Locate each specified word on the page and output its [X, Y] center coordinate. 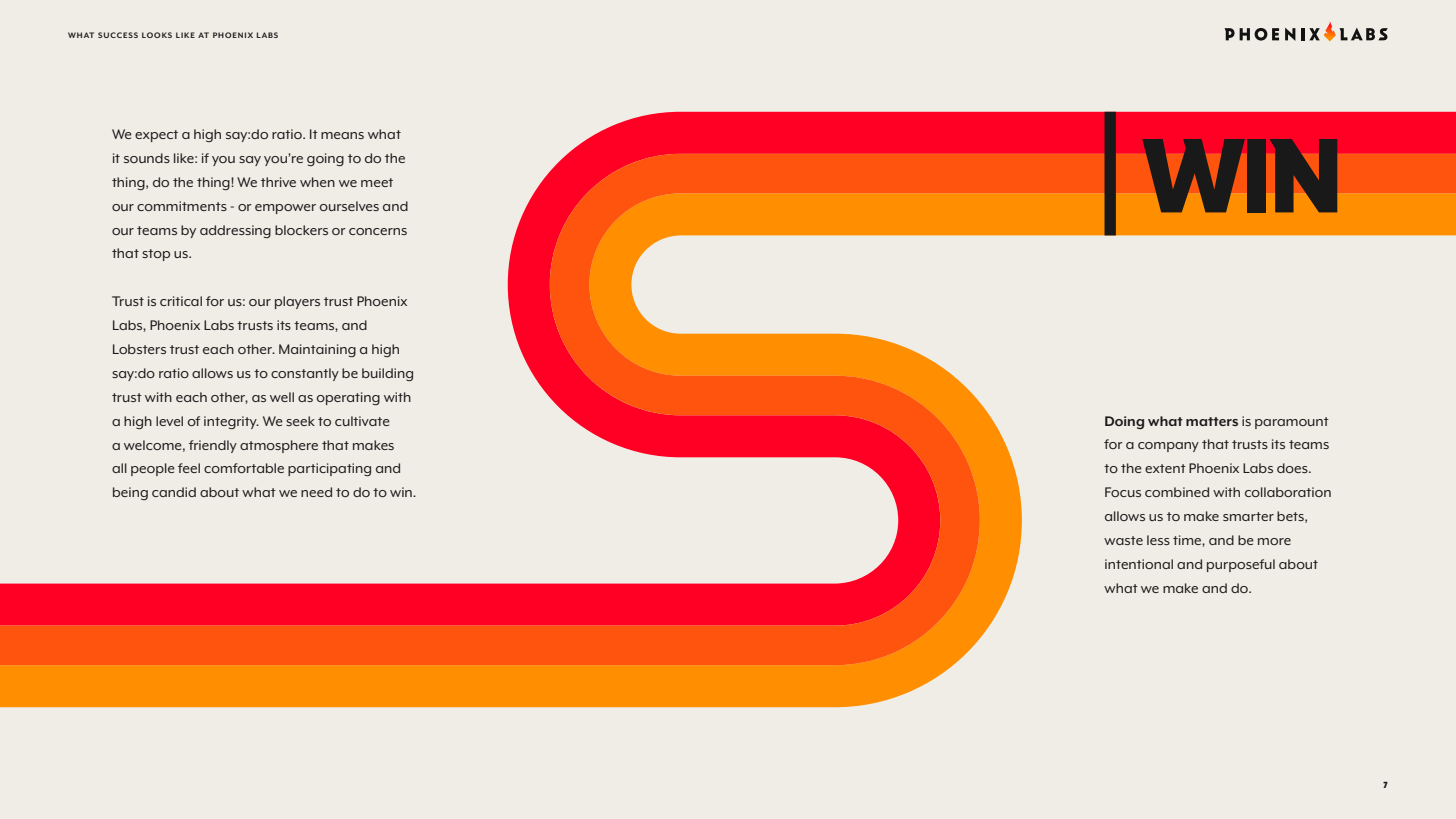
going [325, 159]
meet [377, 182]
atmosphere [279, 446]
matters [1212, 421]
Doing [1124, 422]
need [316, 492]
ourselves [349, 206]
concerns [378, 231]
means [342, 135]
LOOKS [157, 35]
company [1168, 447]
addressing [235, 231]
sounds [147, 158]
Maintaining [317, 350]
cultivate [362, 421]
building [387, 374]
